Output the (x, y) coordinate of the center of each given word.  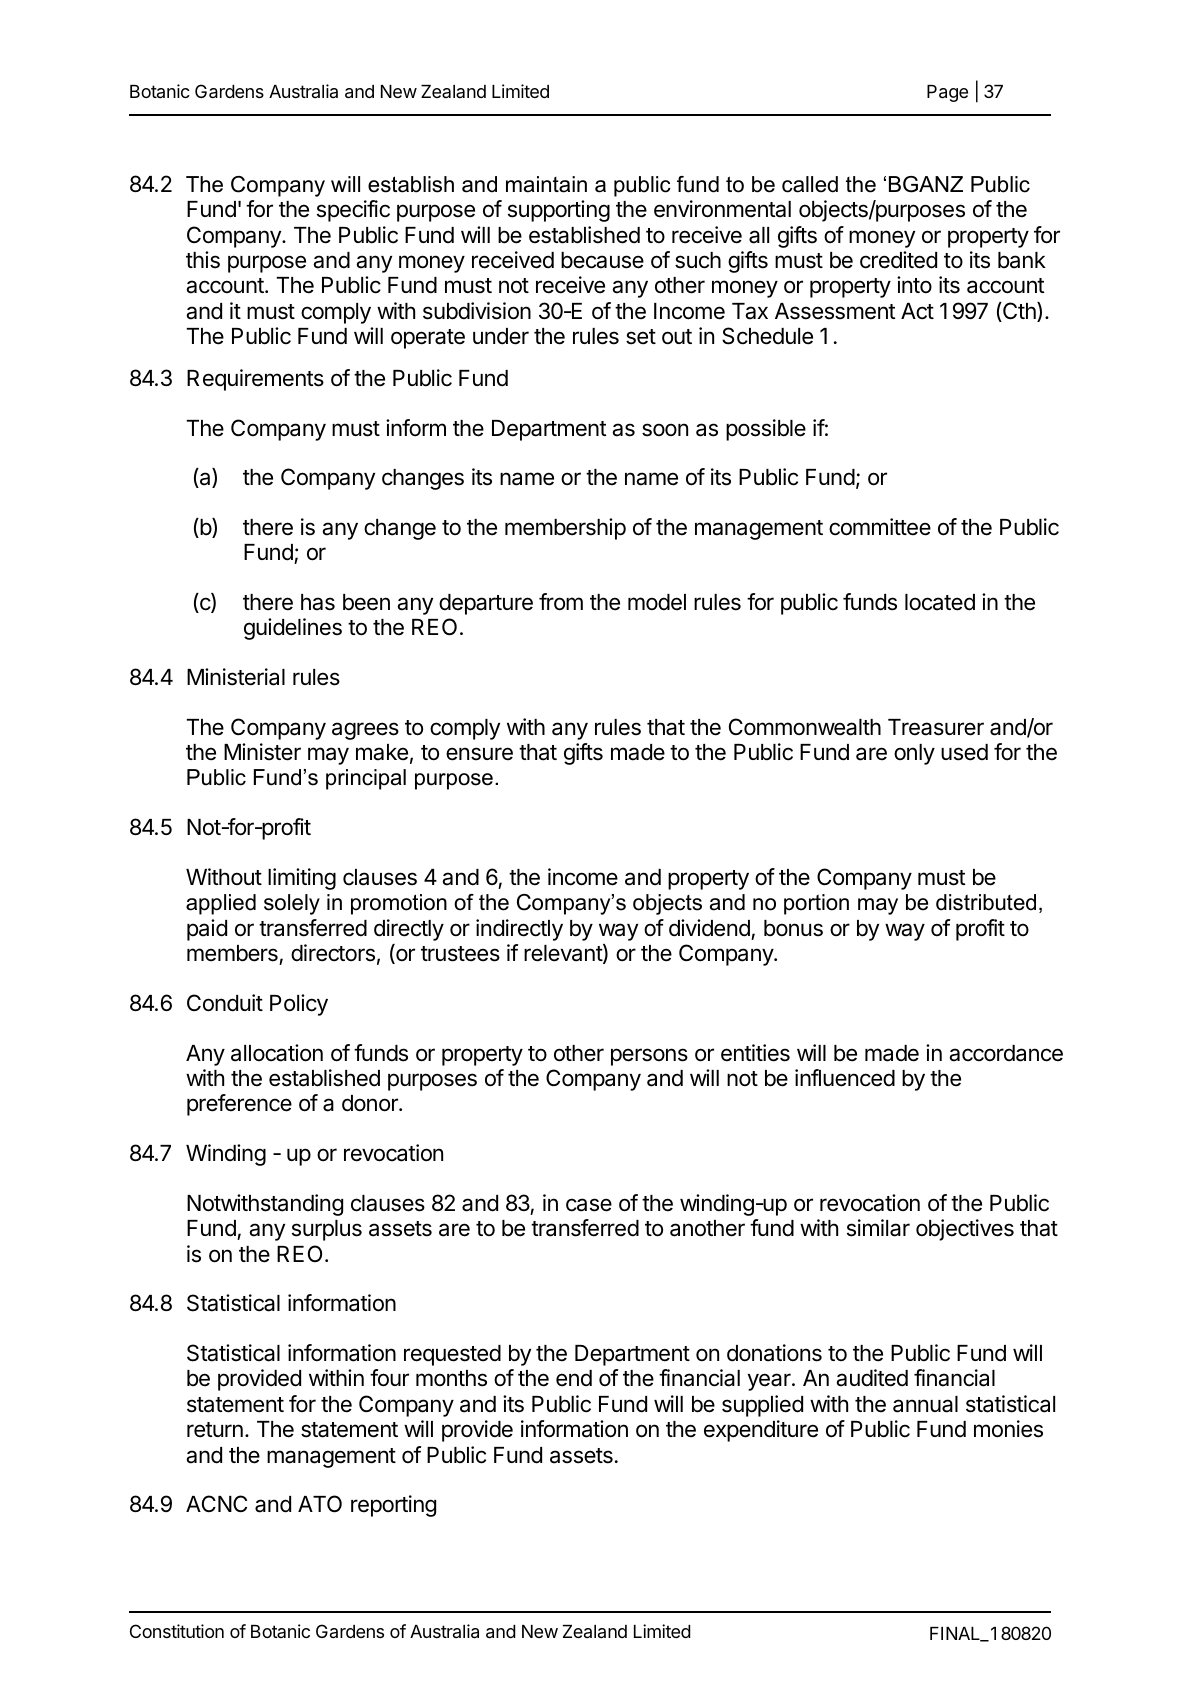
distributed (986, 902)
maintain (546, 184)
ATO (320, 1504)
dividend (709, 928)
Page (947, 93)
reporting (393, 1506)
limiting (302, 879)
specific (353, 211)
